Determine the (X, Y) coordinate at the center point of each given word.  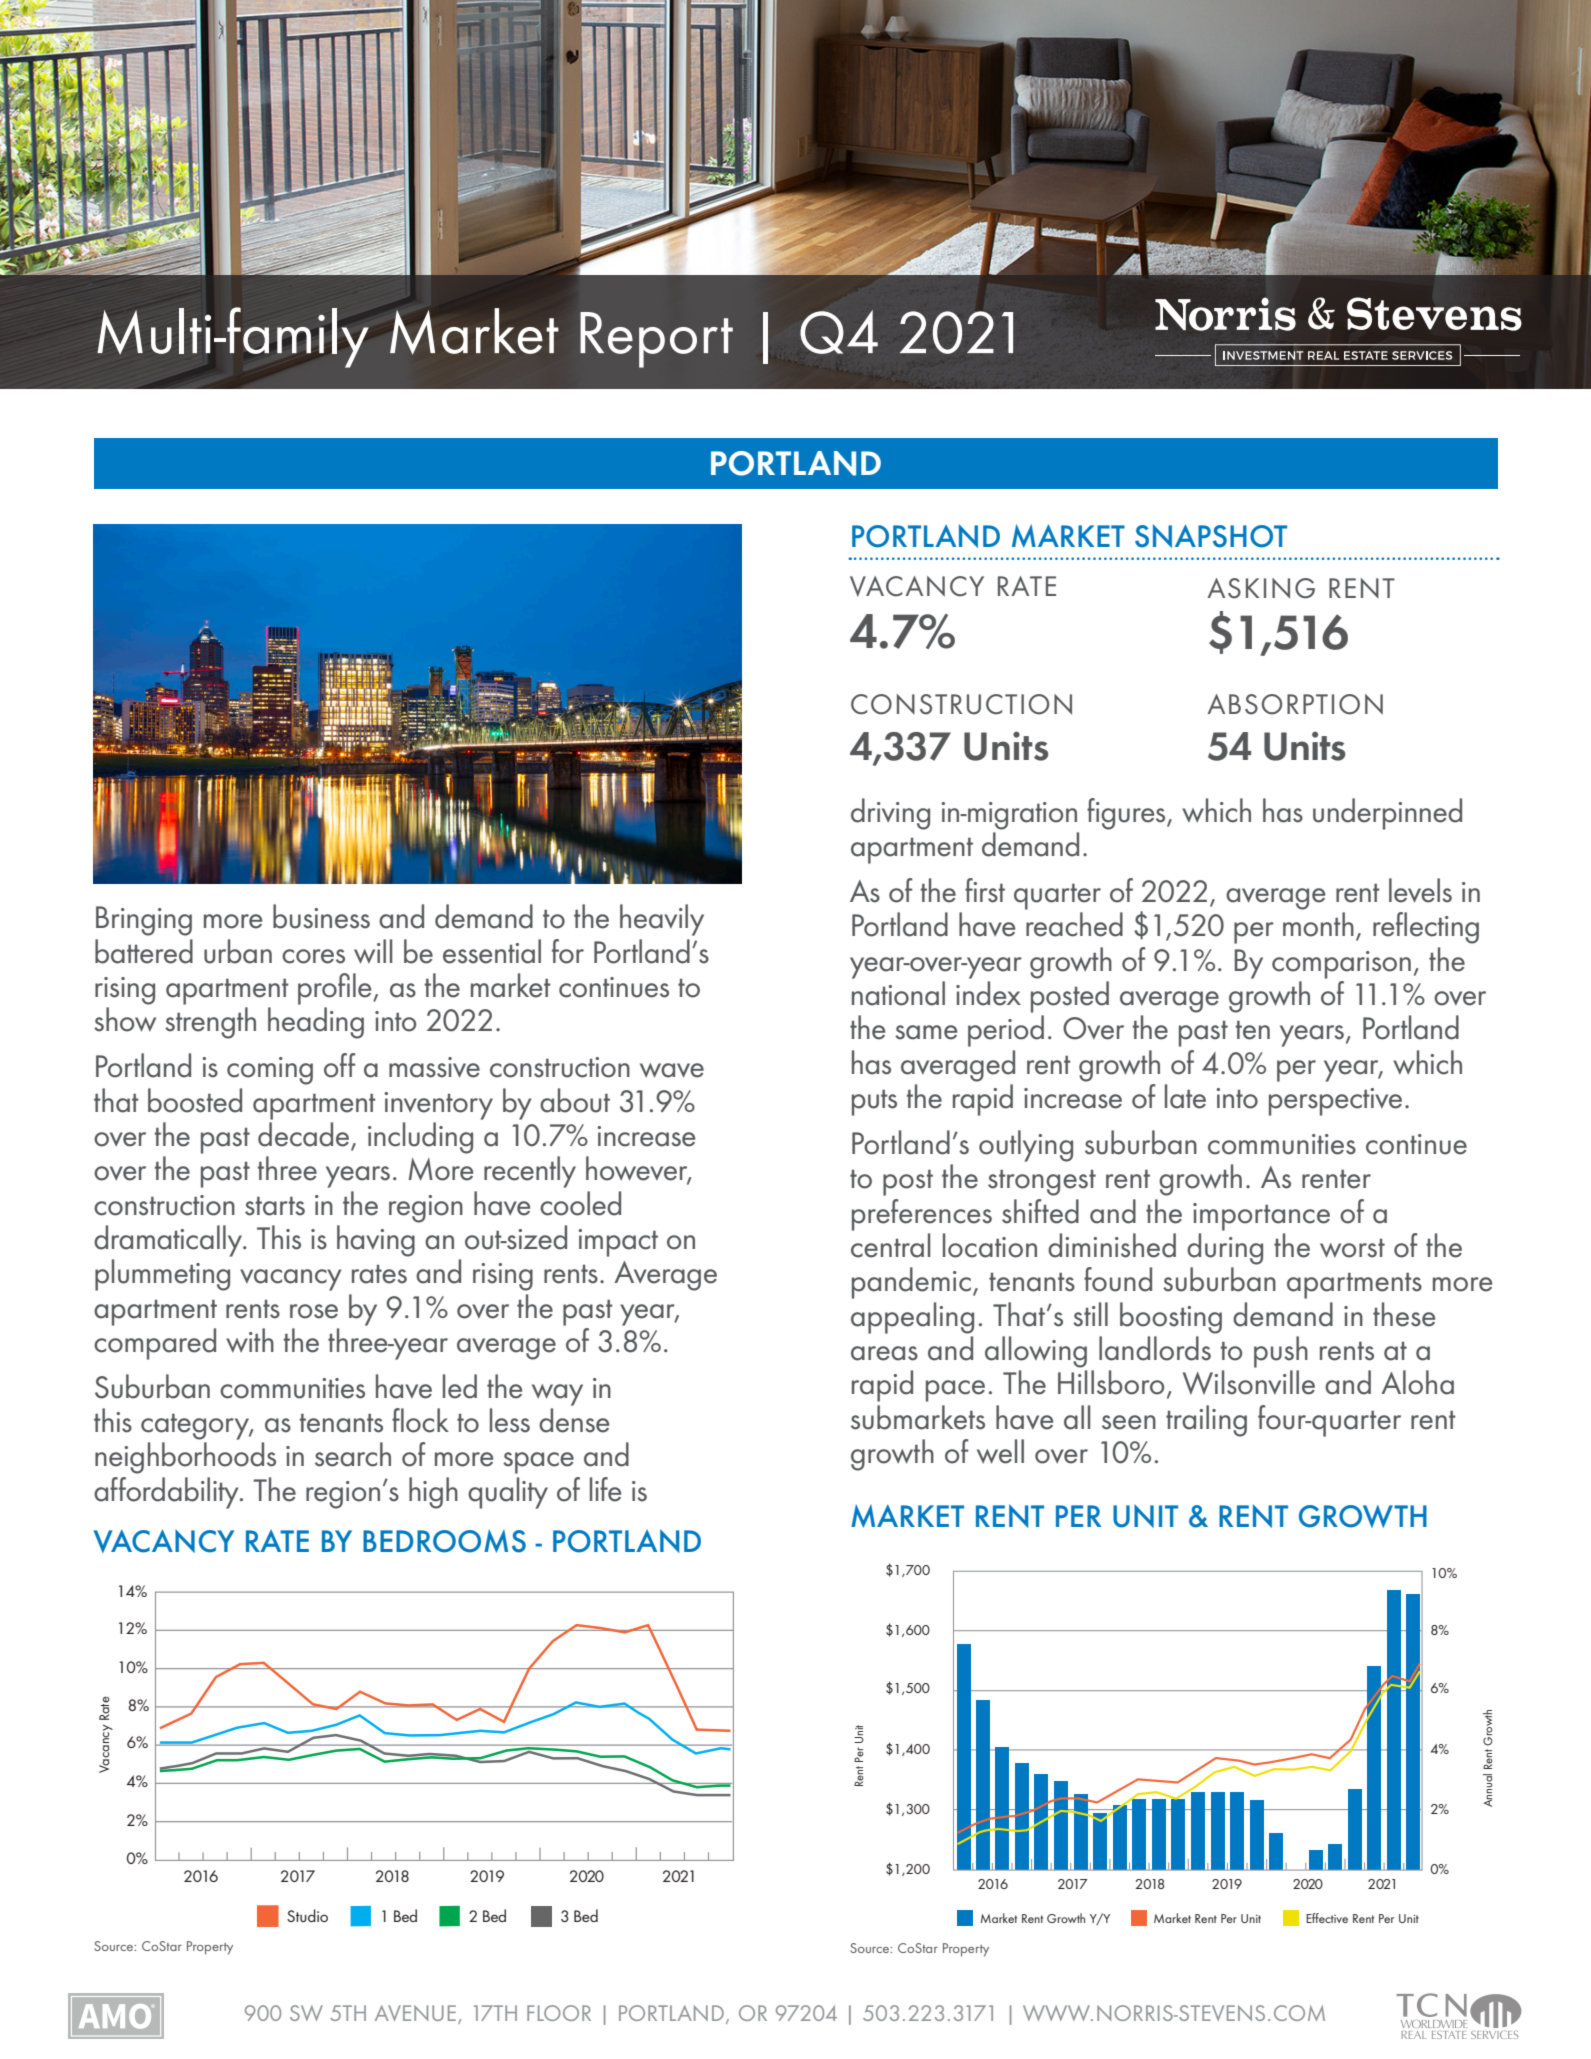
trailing (1206, 1421)
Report (656, 340)
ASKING (1261, 588)
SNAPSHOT (1211, 536)
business (321, 916)
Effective (1327, 1918)
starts (275, 1206)
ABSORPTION (1295, 704)
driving (890, 814)
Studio (307, 1915)
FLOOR (559, 2013)
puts (874, 1102)
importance (1261, 1217)
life (605, 1489)
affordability (167, 1493)
